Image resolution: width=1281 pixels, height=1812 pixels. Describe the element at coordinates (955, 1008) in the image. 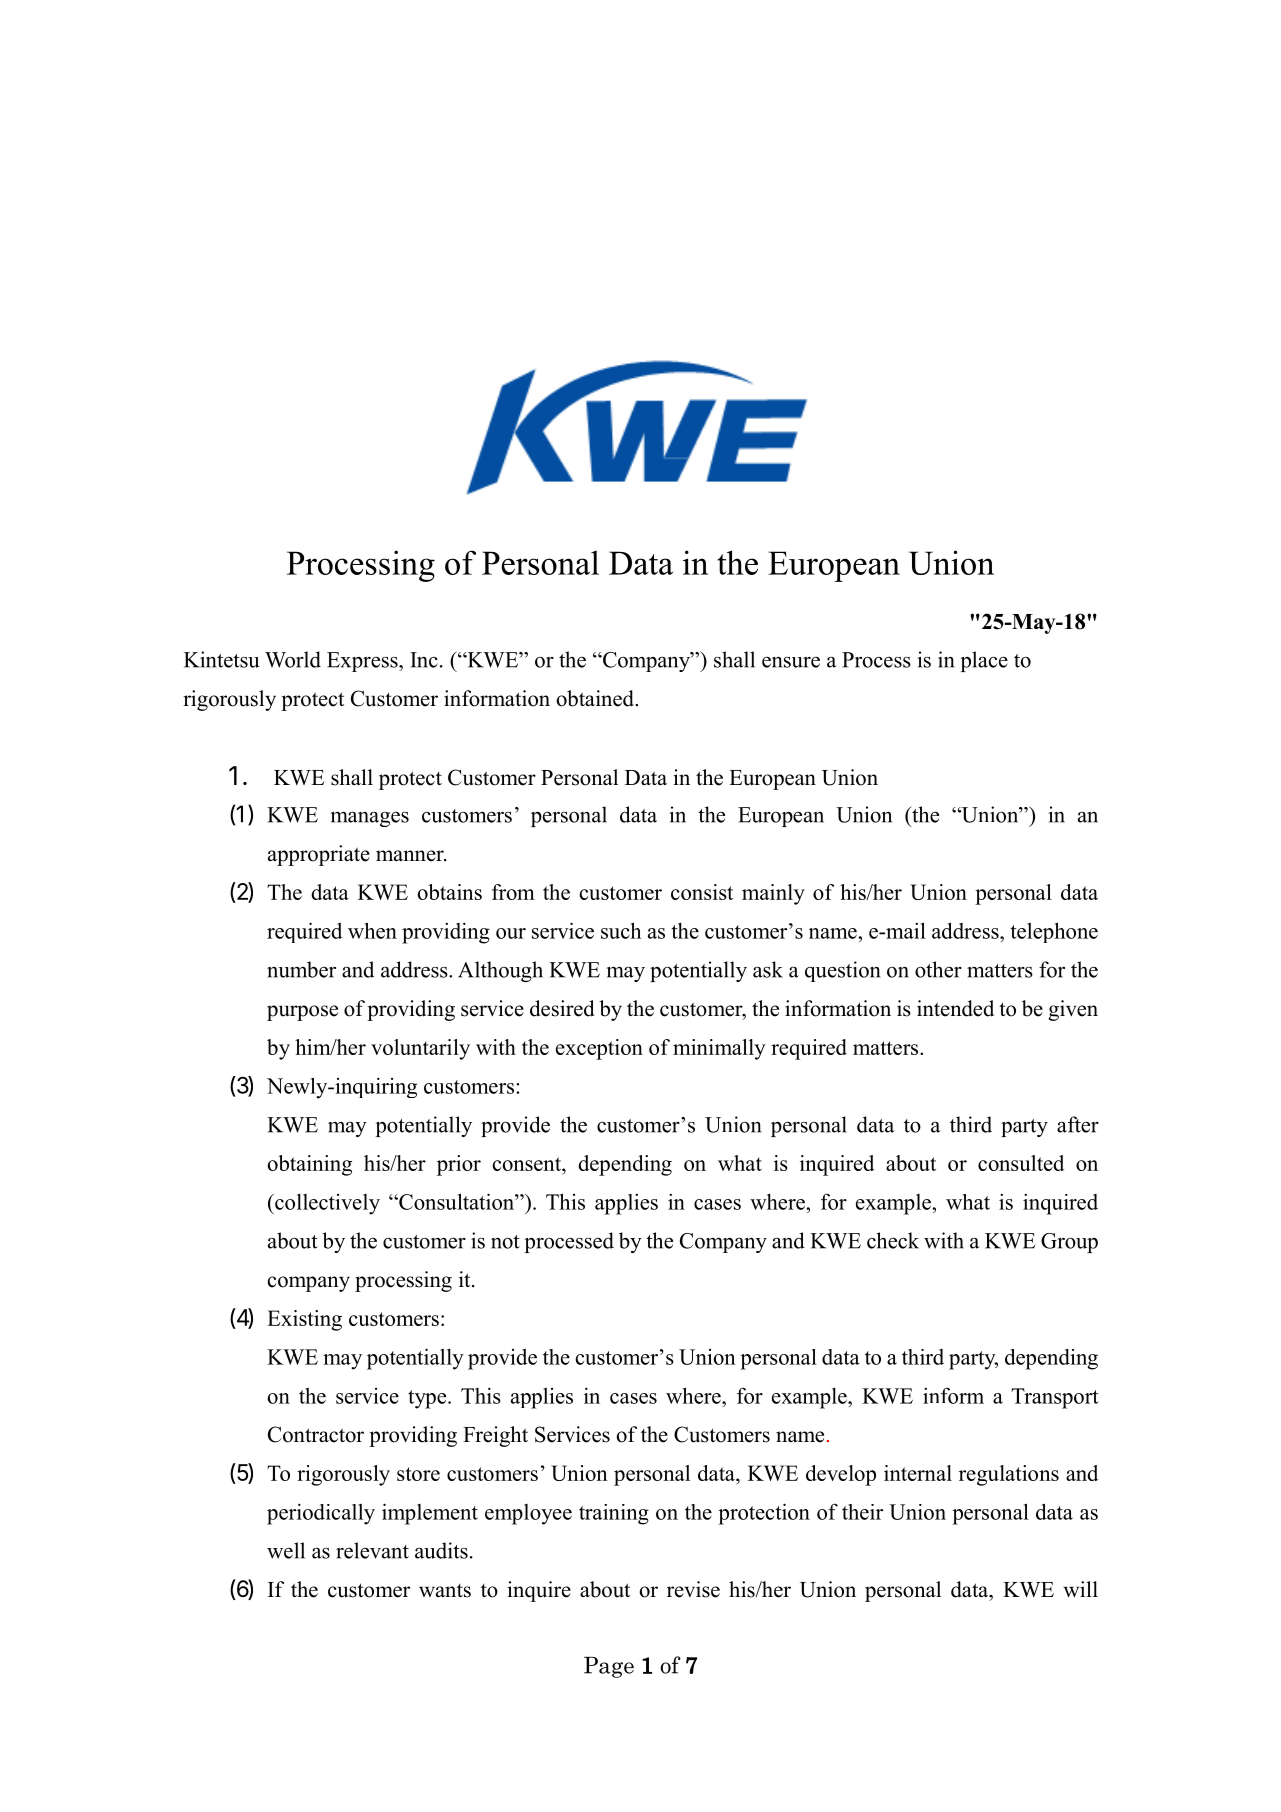

I see `intended` at that location.
